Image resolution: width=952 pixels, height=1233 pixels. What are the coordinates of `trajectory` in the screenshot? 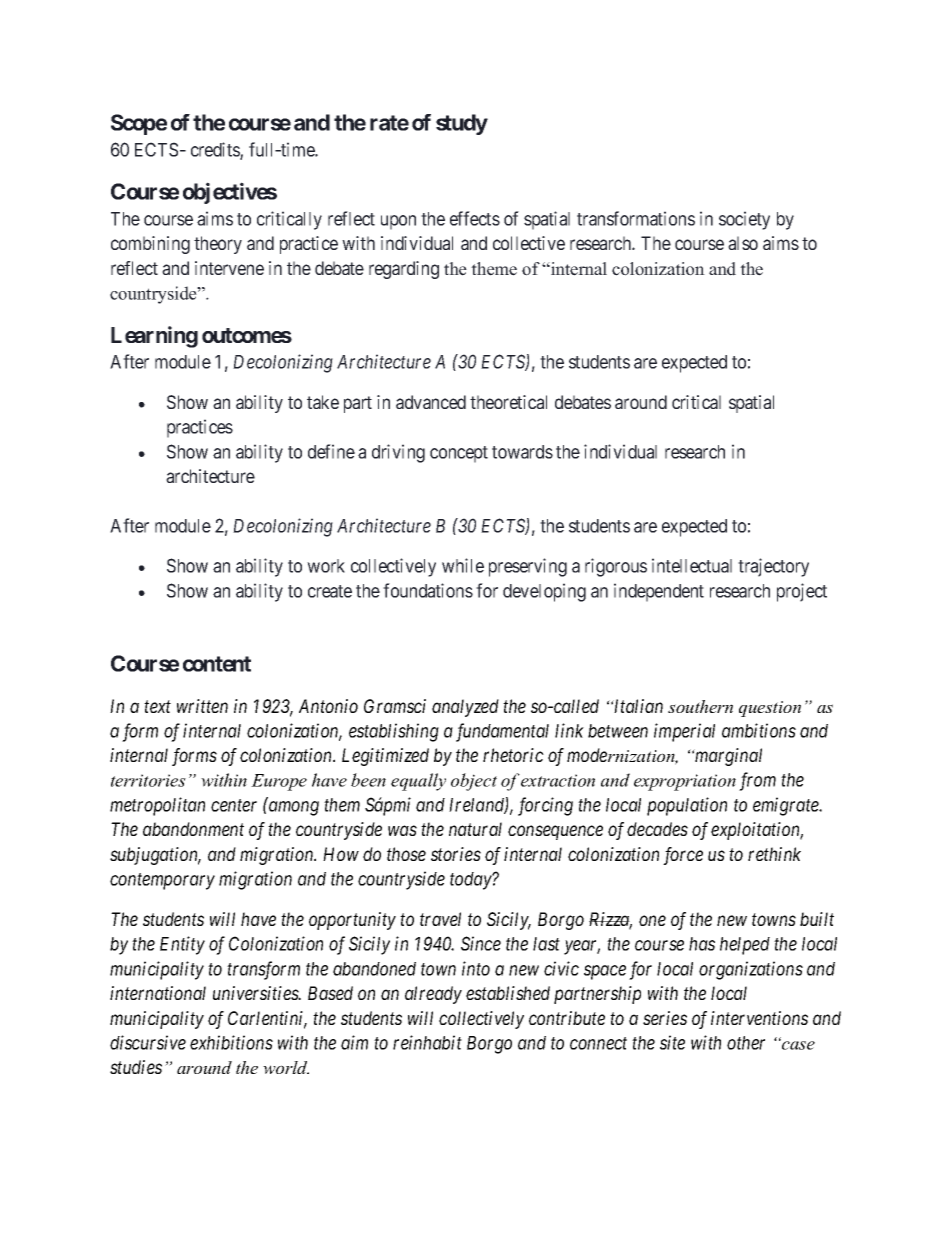 It's located at (773, 567).
